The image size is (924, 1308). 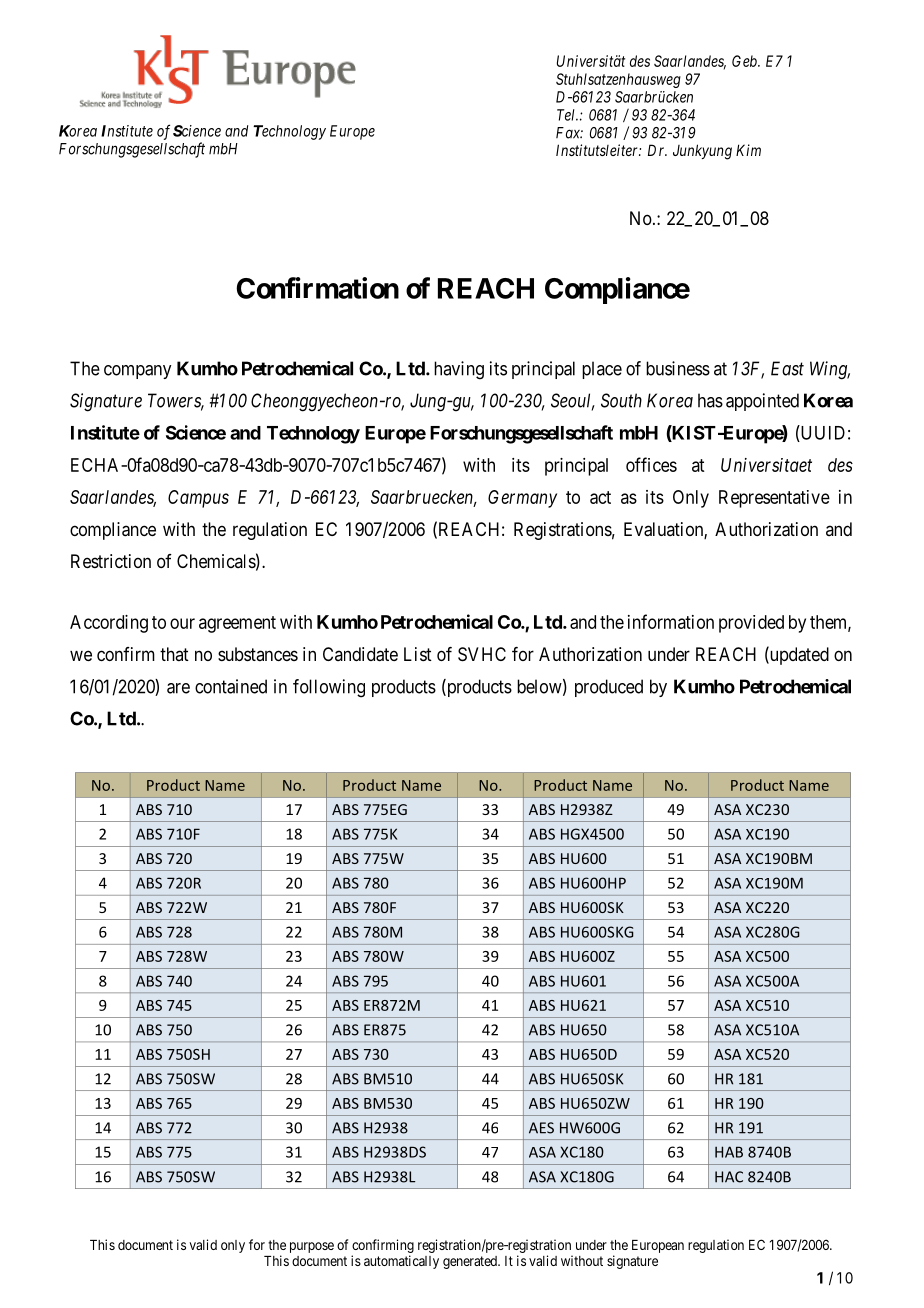 What do you see at coordinates (471, 1262) in the screenshot?
I see `generated` at bounding box center [471, 1262].
